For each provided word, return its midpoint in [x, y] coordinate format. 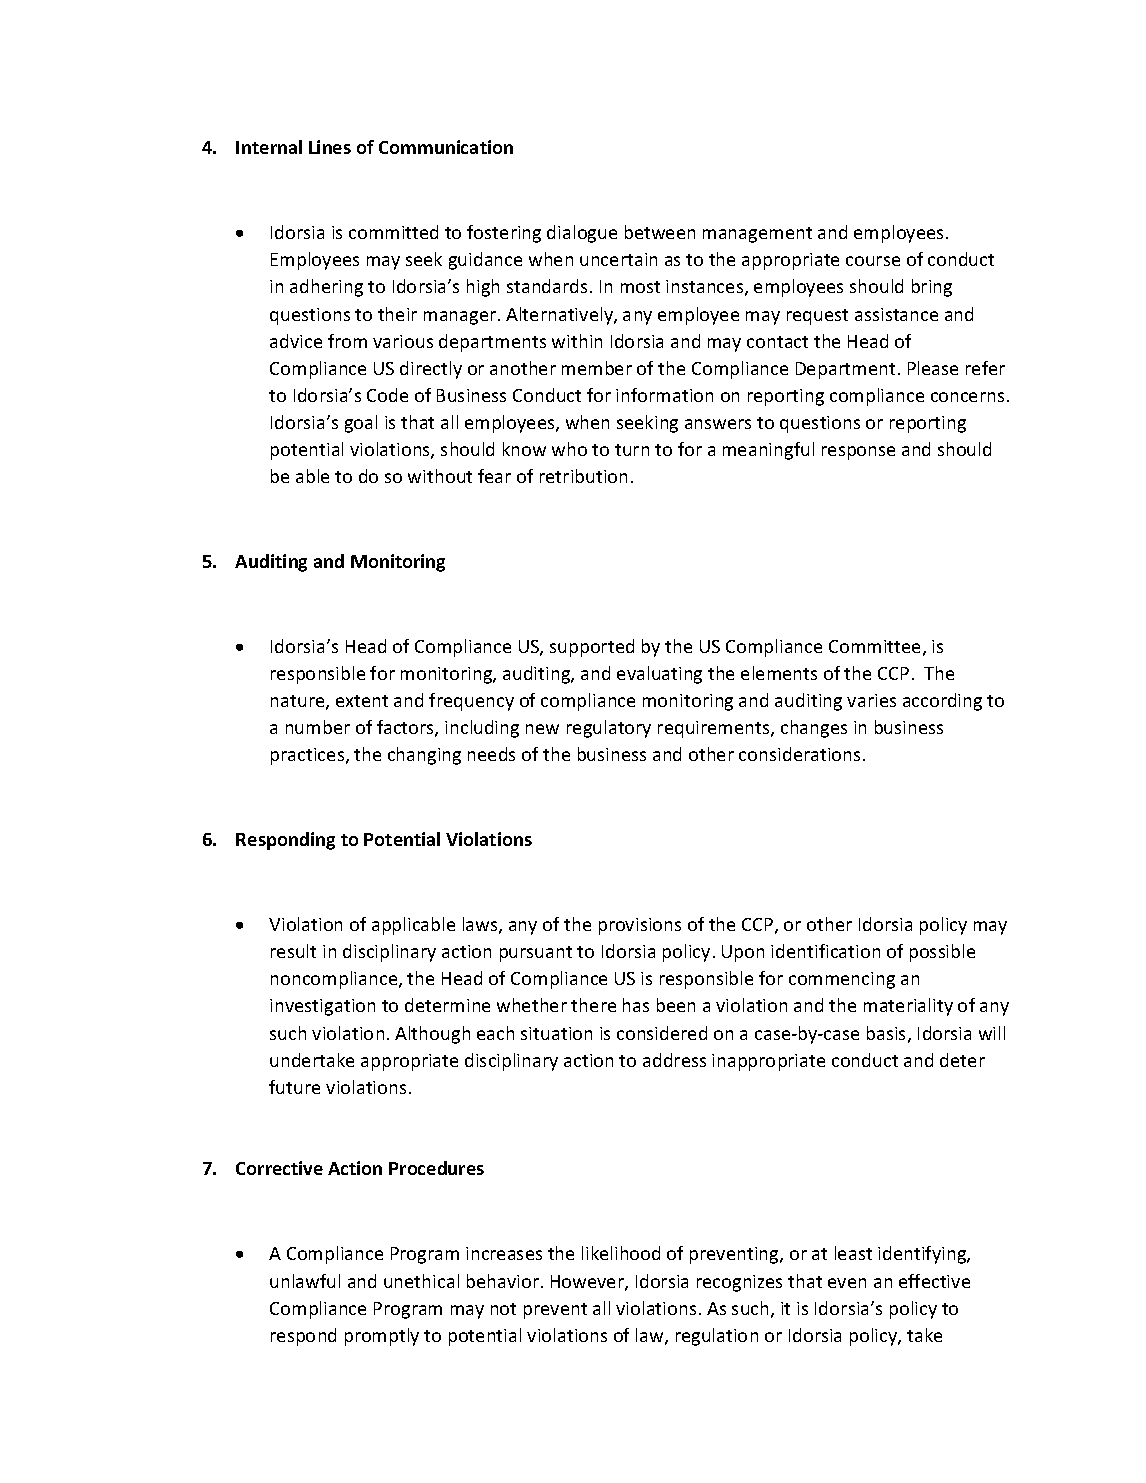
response [858, 453]
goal [361, 424]
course [873, 261]
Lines [330, 147]
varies [871, 700]
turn [632, 450]
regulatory [609, 729]
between [660, 232]
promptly [382, 1337]
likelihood [621, 1253]
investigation [322, 1007]
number [318, 727]
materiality [908, 1007]
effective [934, 1281]
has [636, 1005]
